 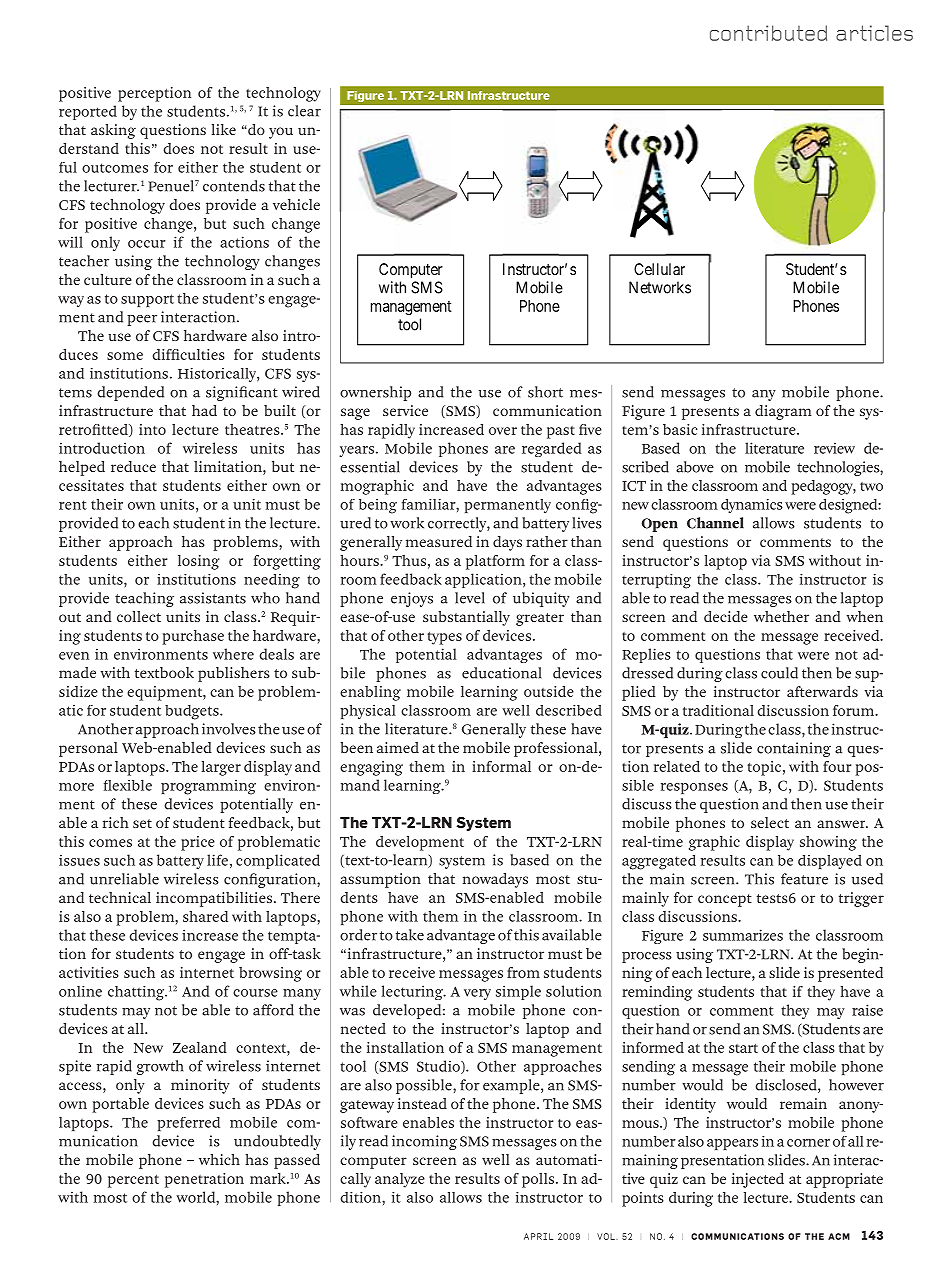 What do you see at coordinates (781, 616) in the screenshot?
I see `whether` at bounding box center [781, 616].
